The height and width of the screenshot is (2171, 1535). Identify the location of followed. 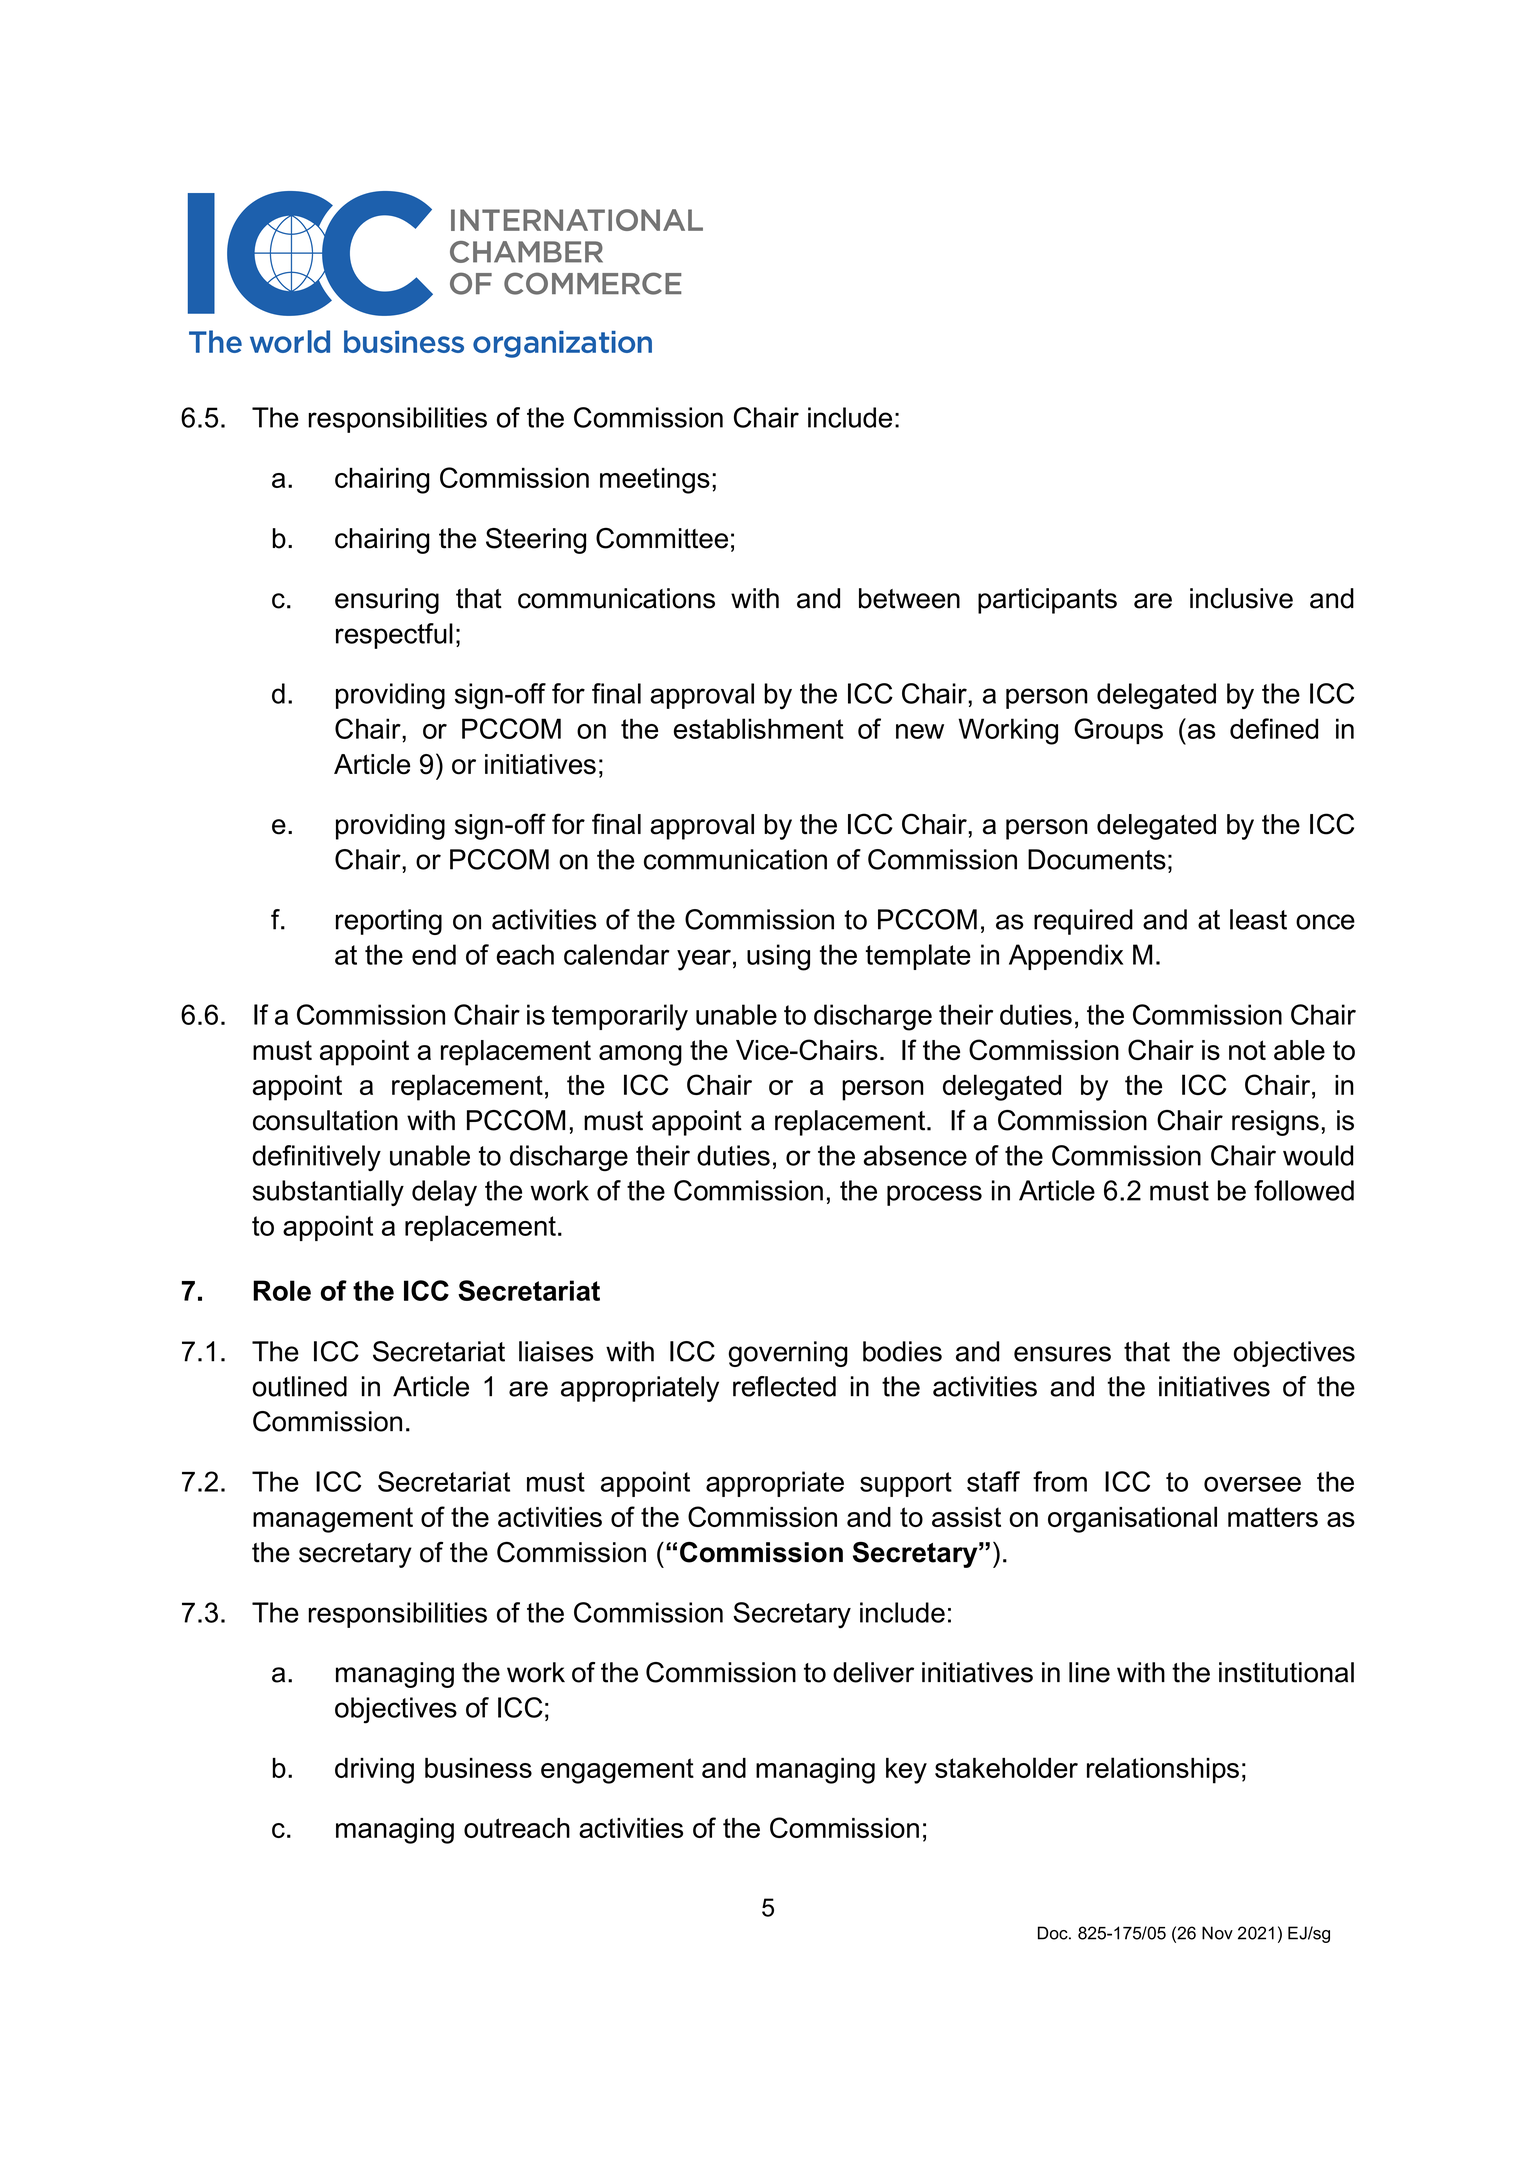
(1304, 1190).
